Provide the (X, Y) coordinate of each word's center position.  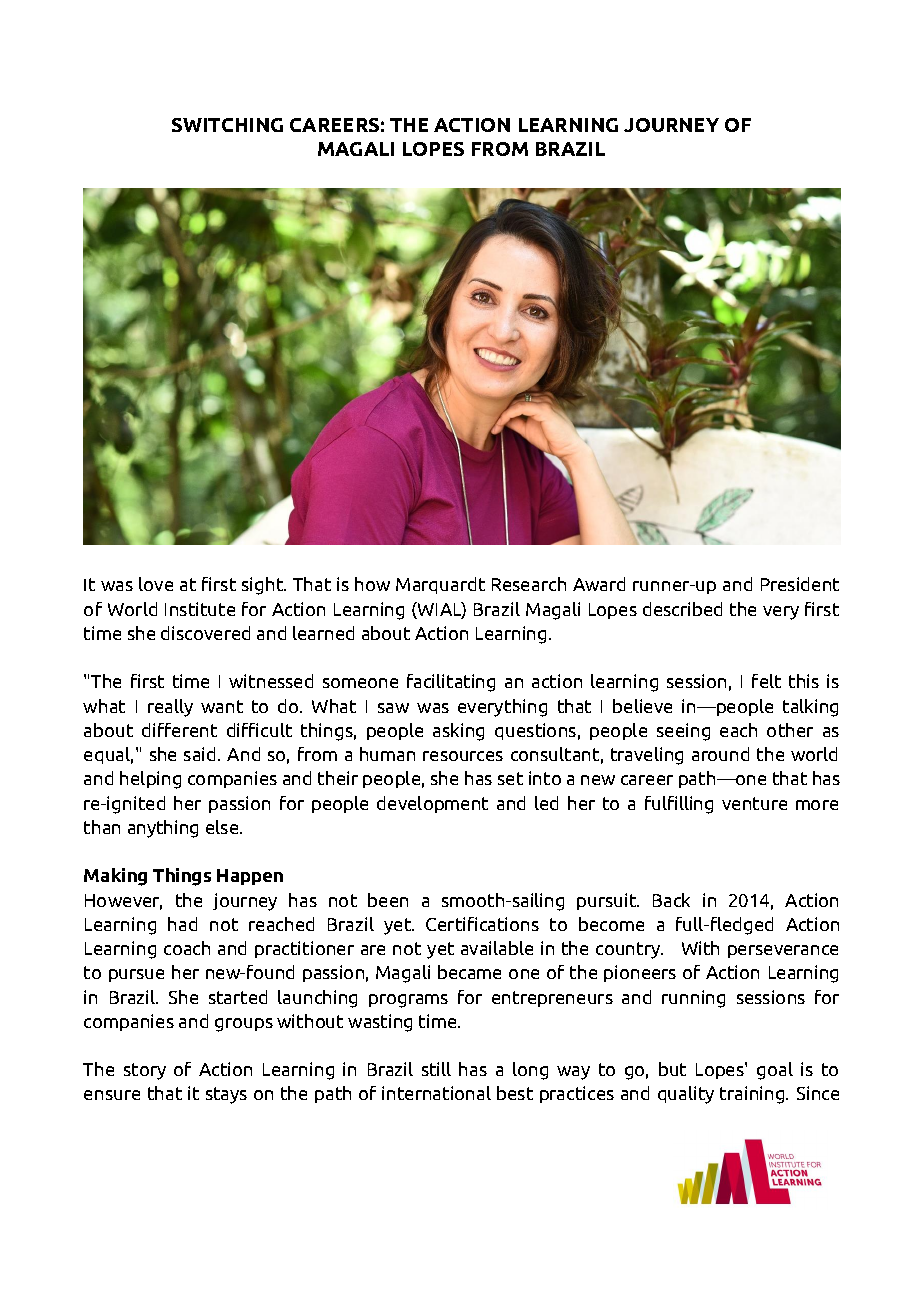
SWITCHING (227, 125)
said (201, 754)
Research (529, 584)
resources (463, 756)
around (720, 754)
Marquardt (440, 585)
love (156, 584)
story (145, 1071)
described (682, 609)
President (800, 584)
